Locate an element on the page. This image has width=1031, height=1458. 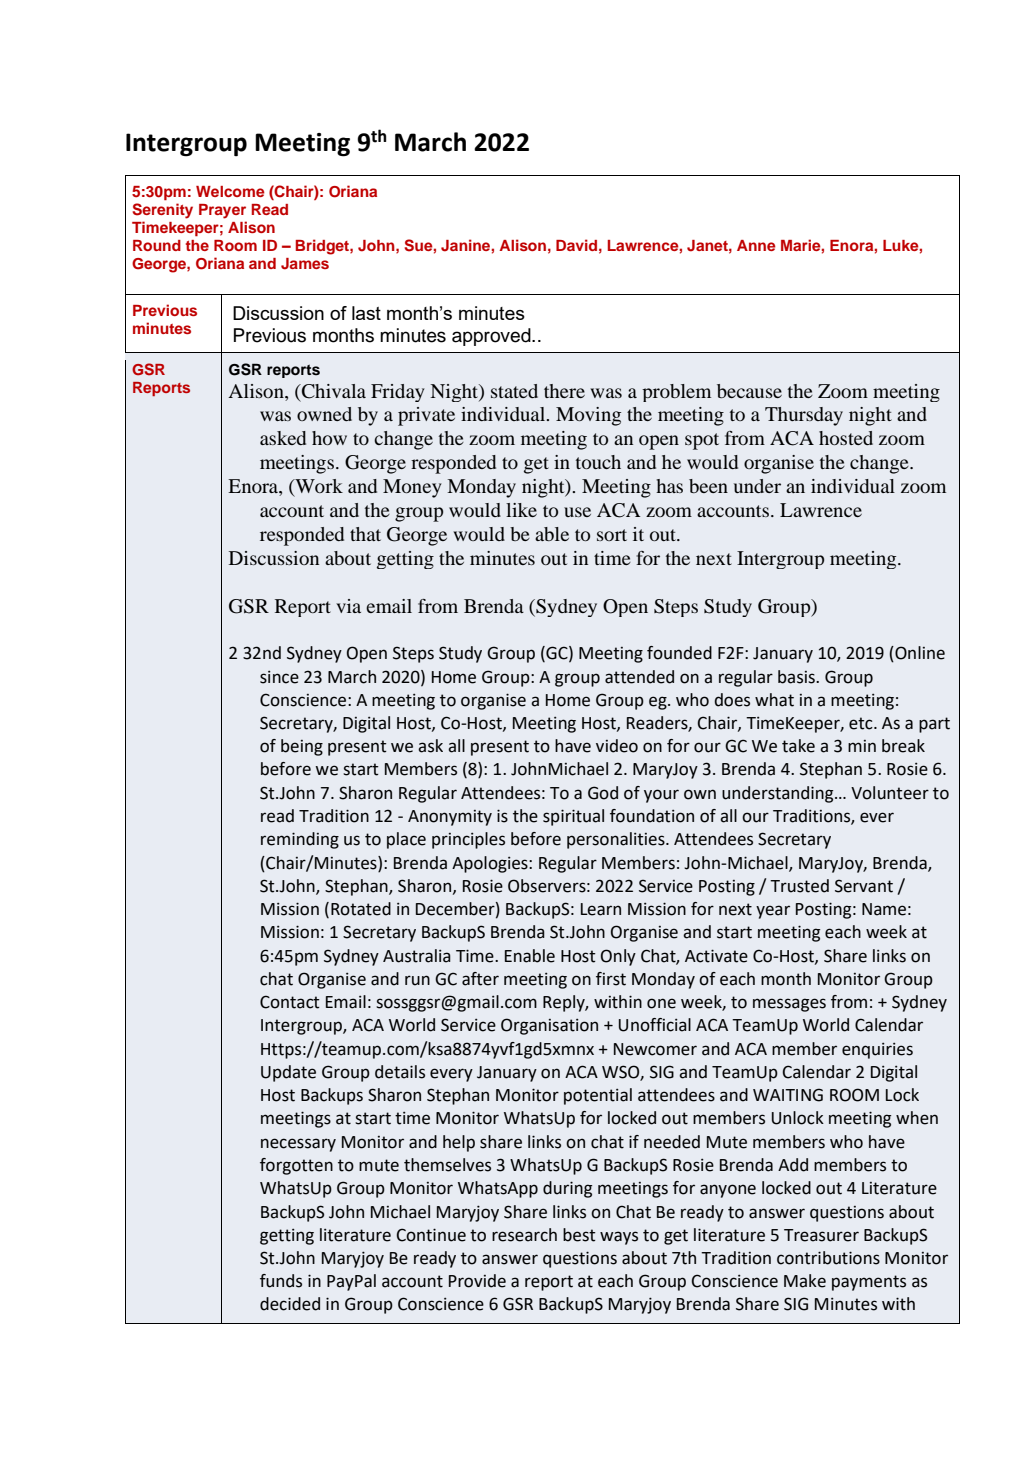
etc is located at coordinates (862, 723).
